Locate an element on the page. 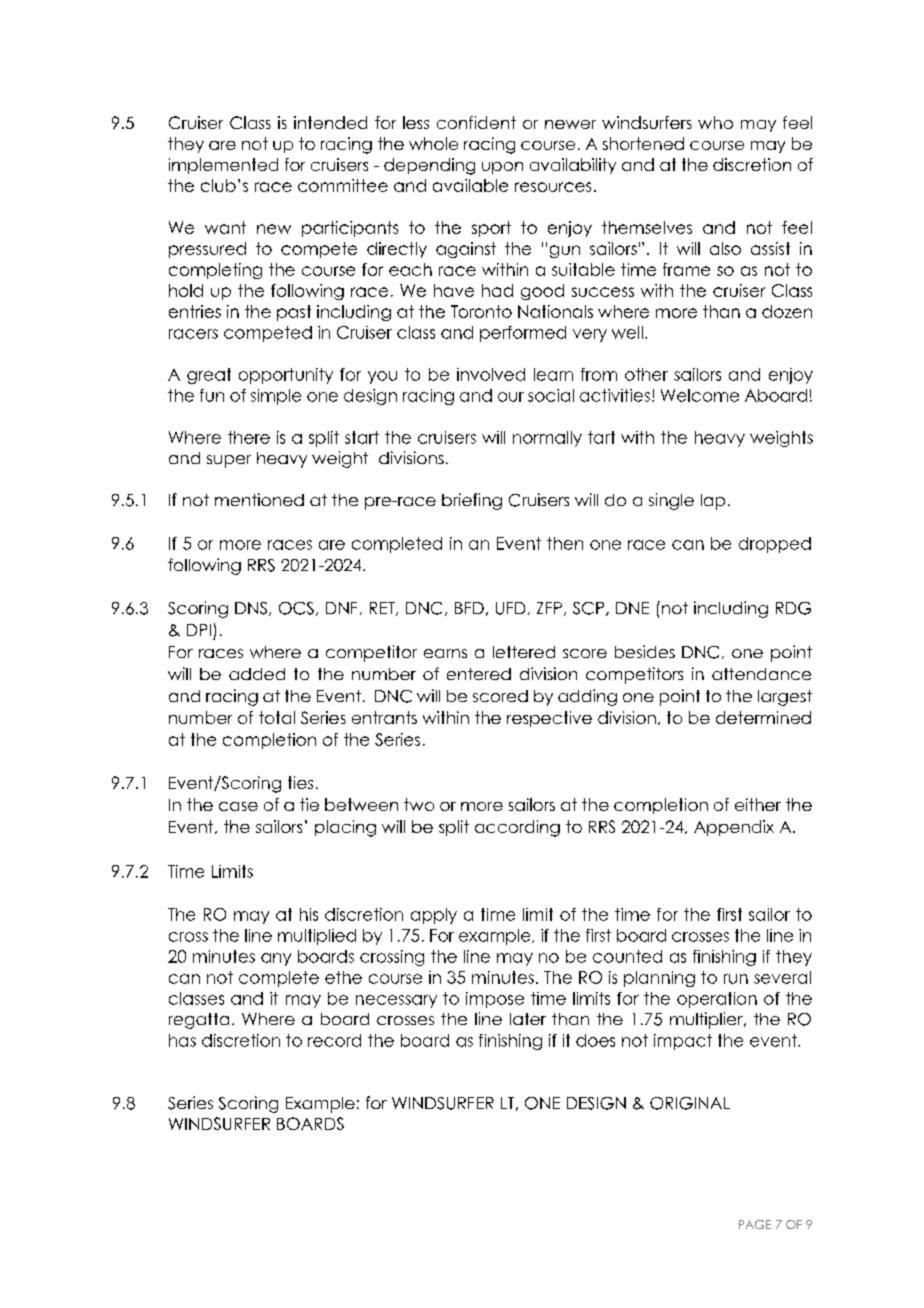  lap is located at coordinates (713, 502).
